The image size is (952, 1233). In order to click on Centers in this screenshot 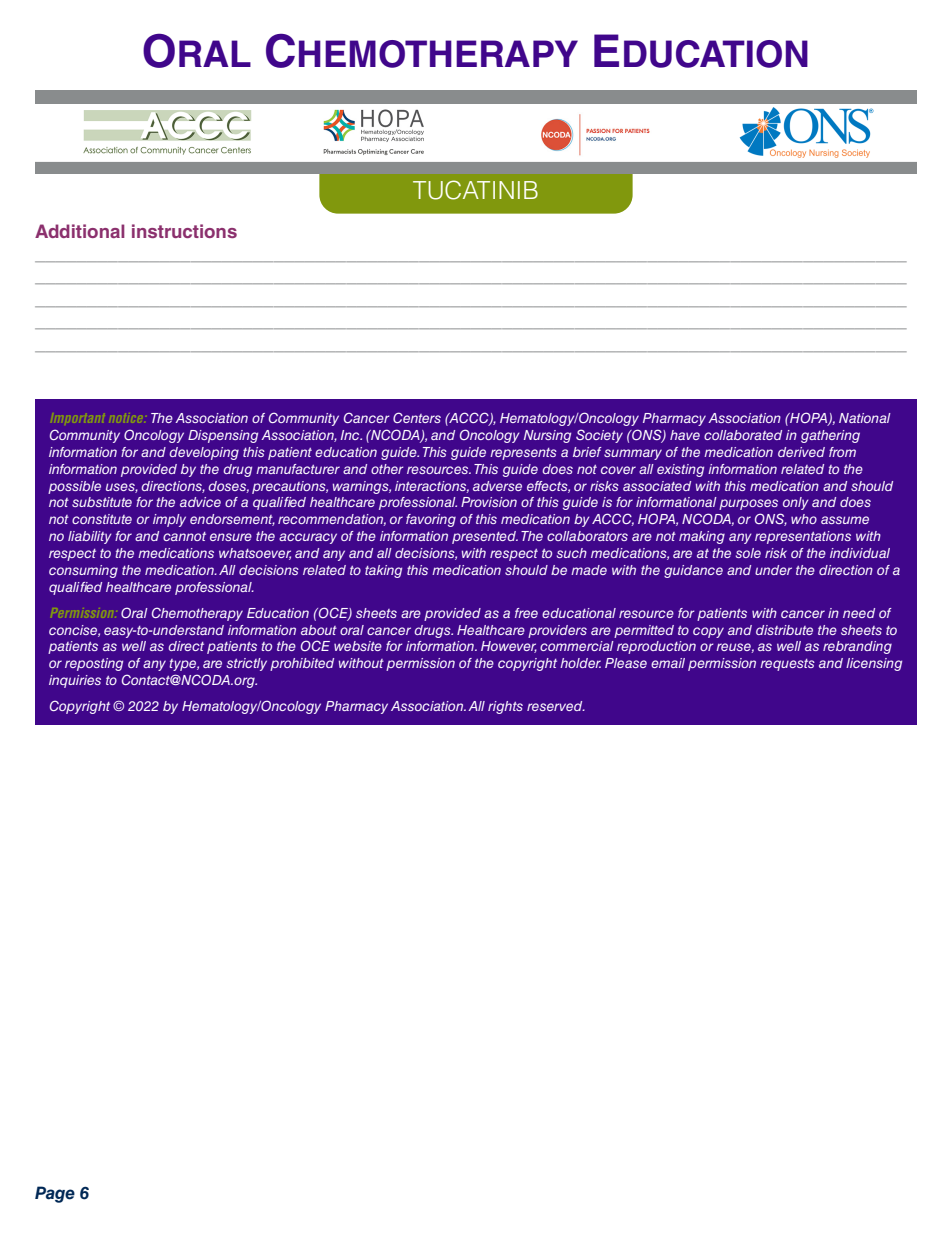, I will do `click(417, 417)`.
